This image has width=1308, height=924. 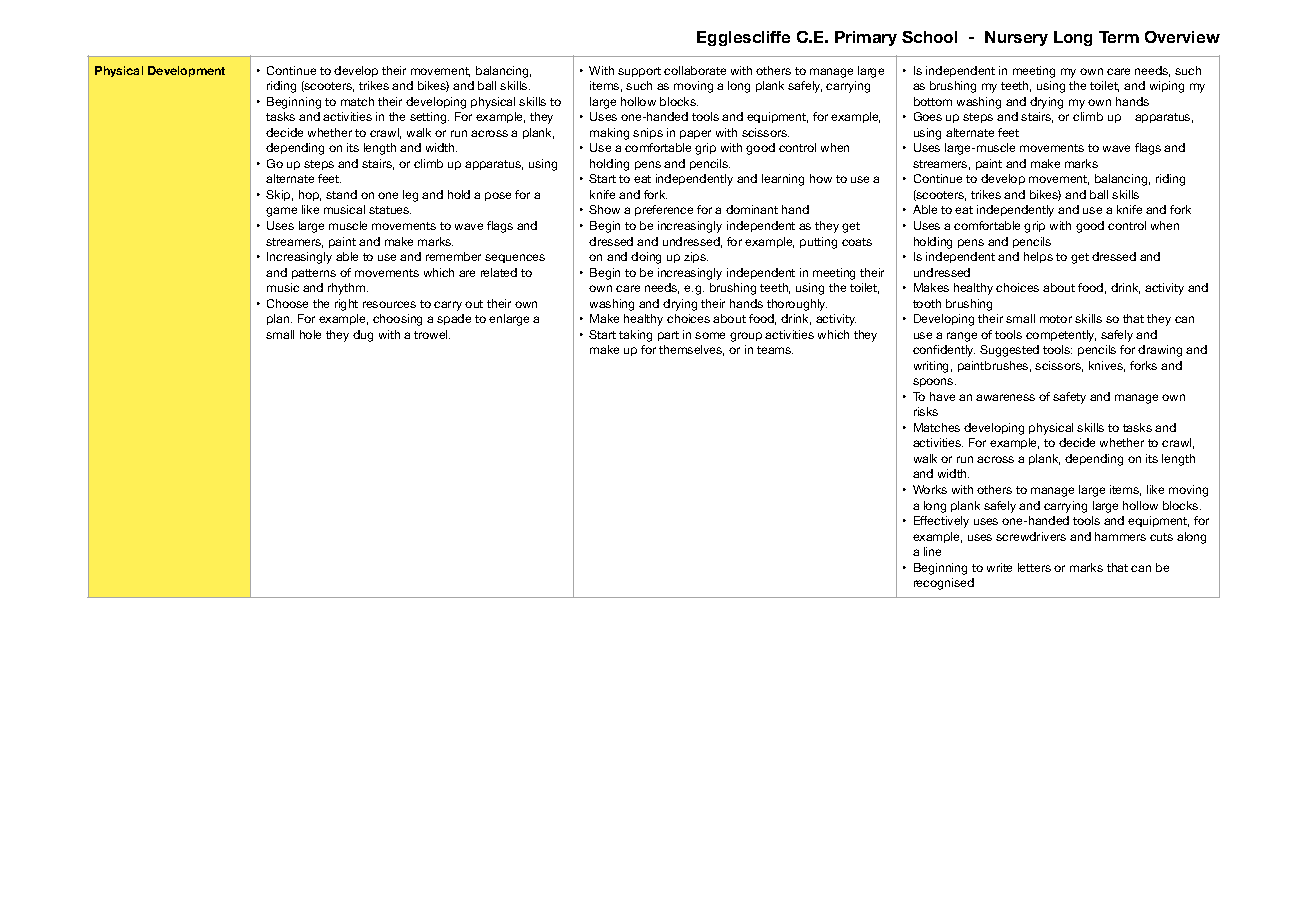 I want to click on thoroughly, so click(x=797, y=305).
